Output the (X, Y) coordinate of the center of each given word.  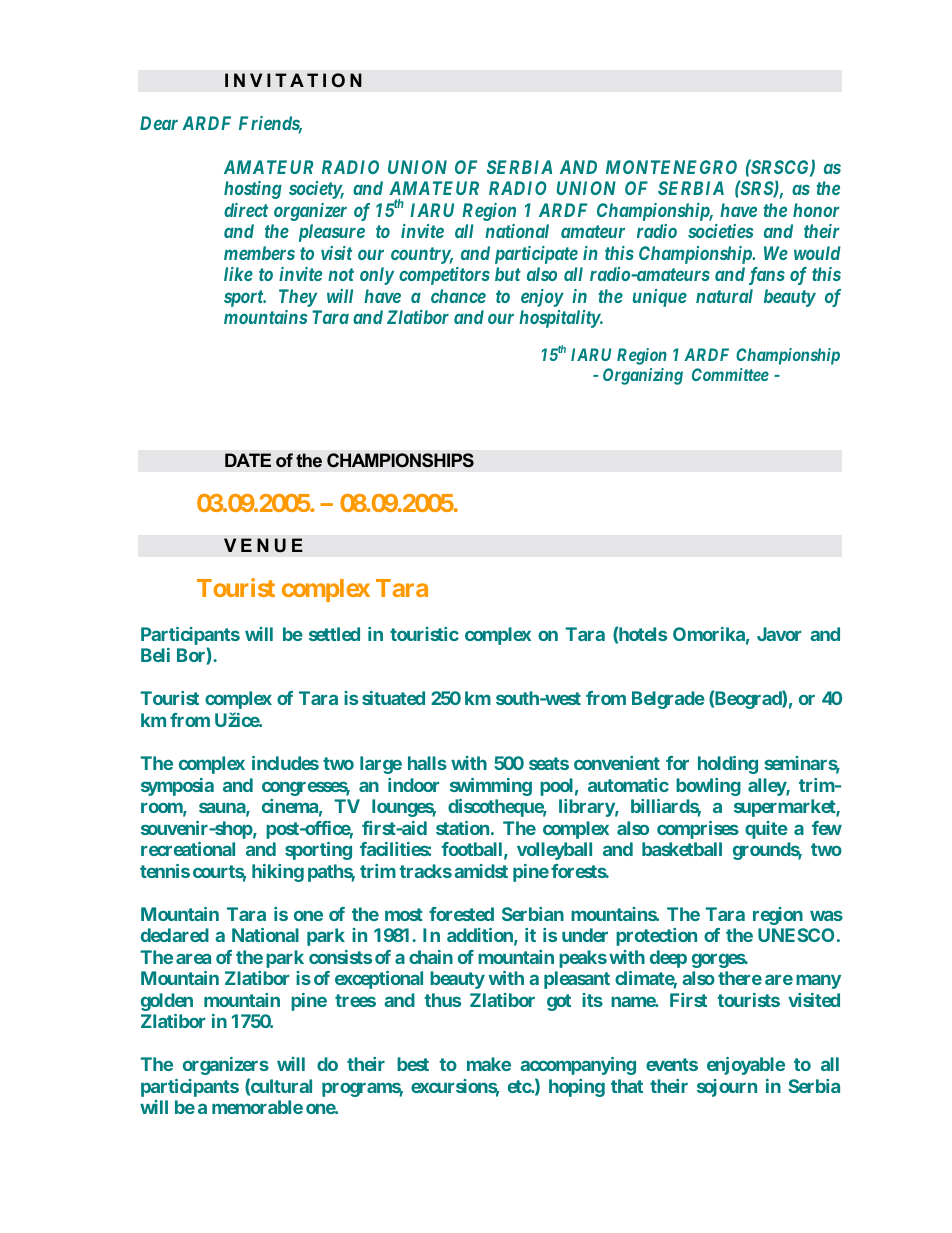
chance (458, 296)
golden (167, 1002)
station (462, 828)
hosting (253, 190)
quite (766, 830)
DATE (248, 460)
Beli (155, 655)
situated (393, 698)
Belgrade (668, 700)
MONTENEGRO (671, 167)
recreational (188, 849)
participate (536, 255)
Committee (730, 374)
